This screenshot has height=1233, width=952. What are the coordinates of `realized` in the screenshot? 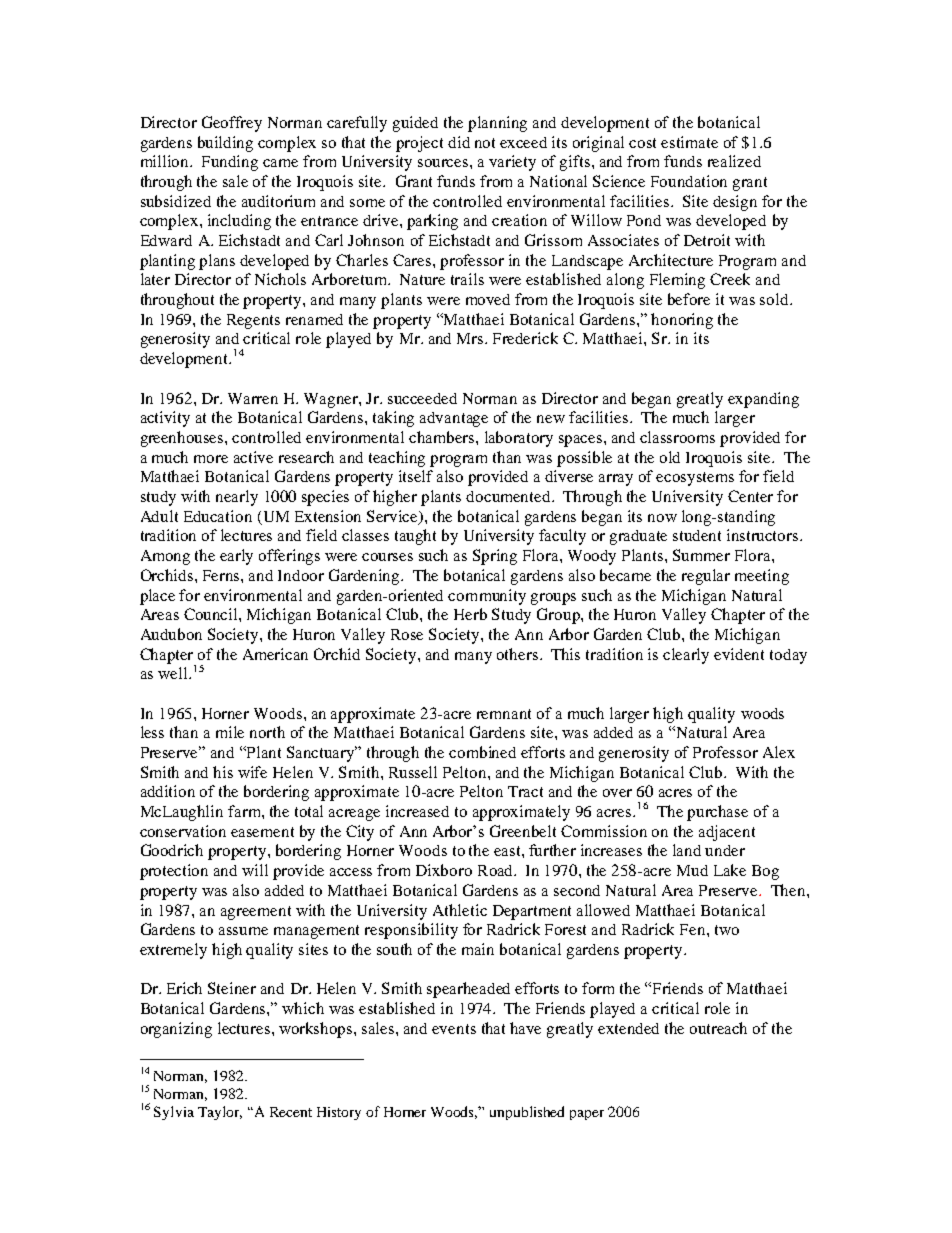 It's located at (734, 161).
